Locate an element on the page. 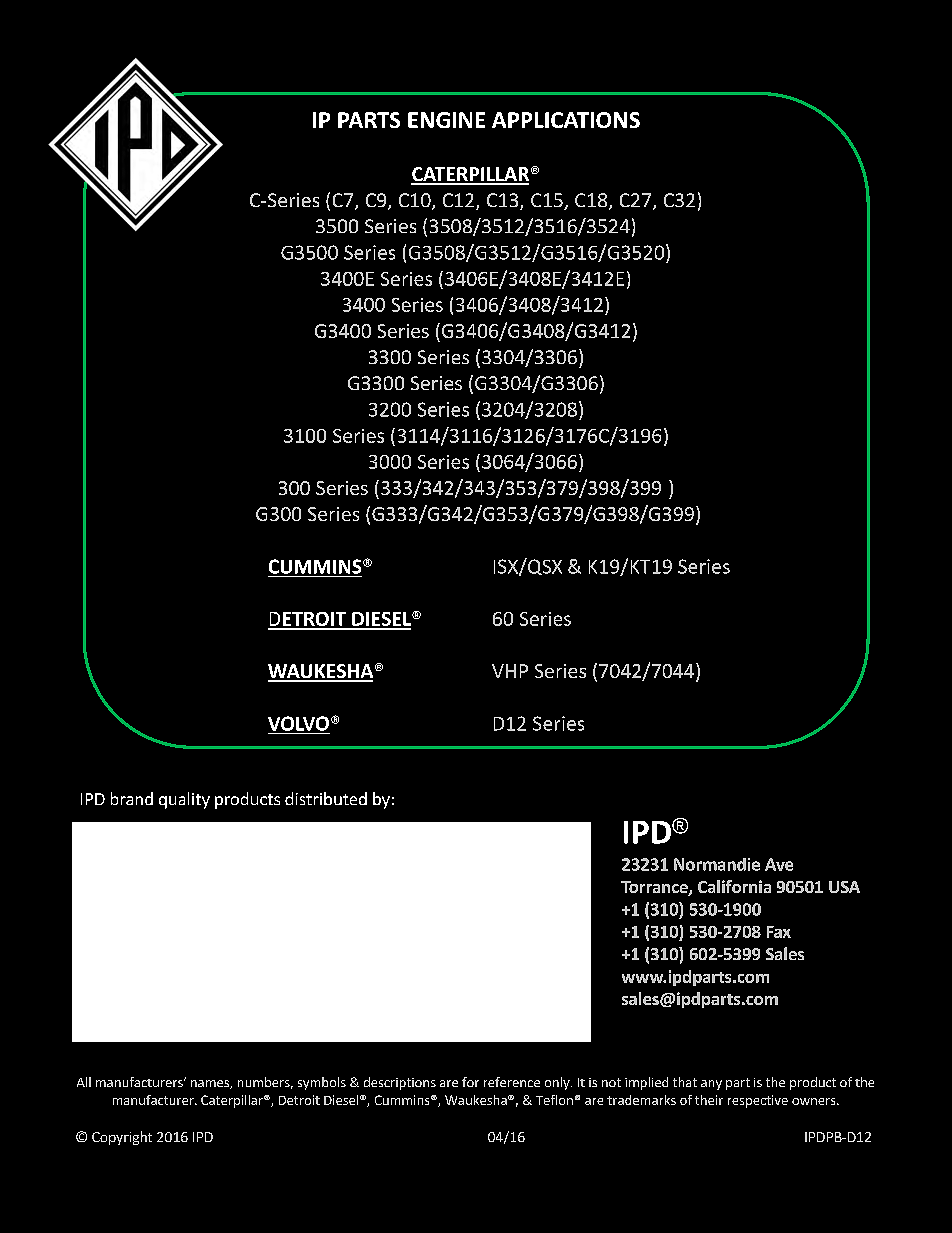  distributed is located at coordinates (326, 798).
